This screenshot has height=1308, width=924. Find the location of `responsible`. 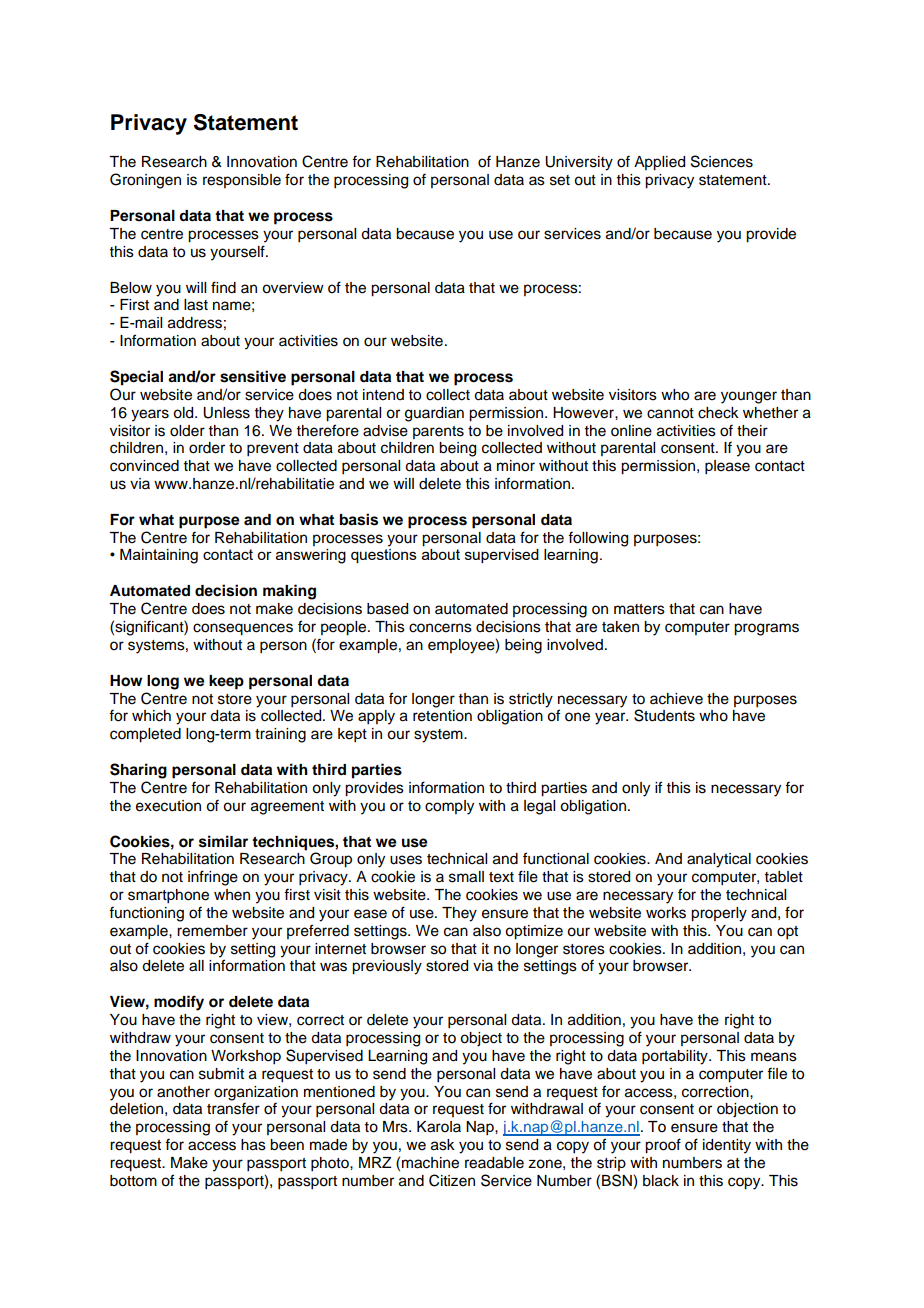

responsible is located at coordinates (242, 181).
